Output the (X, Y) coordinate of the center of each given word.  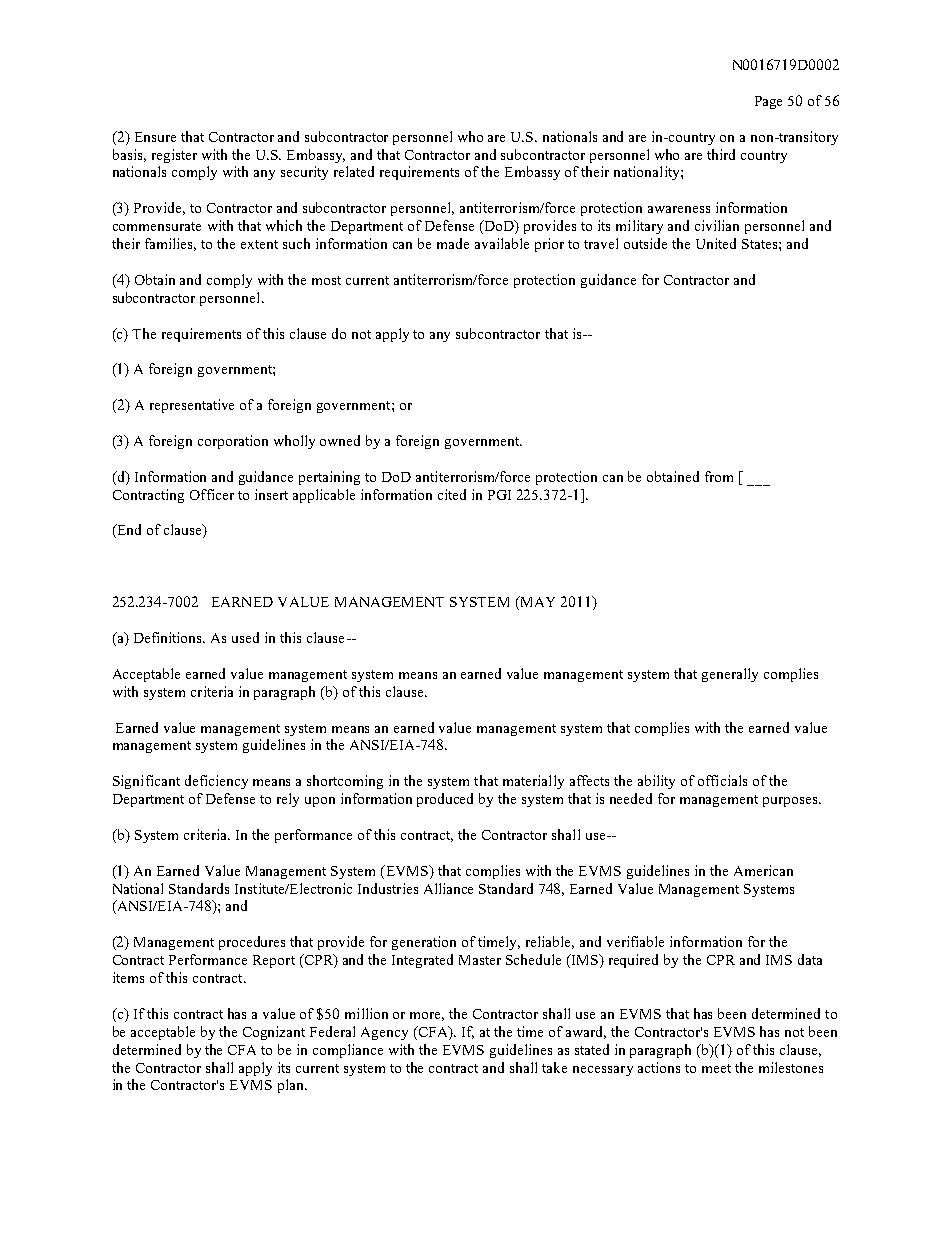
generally (730, 675)
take (554, 1067)
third (721, 154)
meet (716, 1068)
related (354, 171)
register (174, 156)
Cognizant (274, 1033)
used (245, 637)
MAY (536, 603)
